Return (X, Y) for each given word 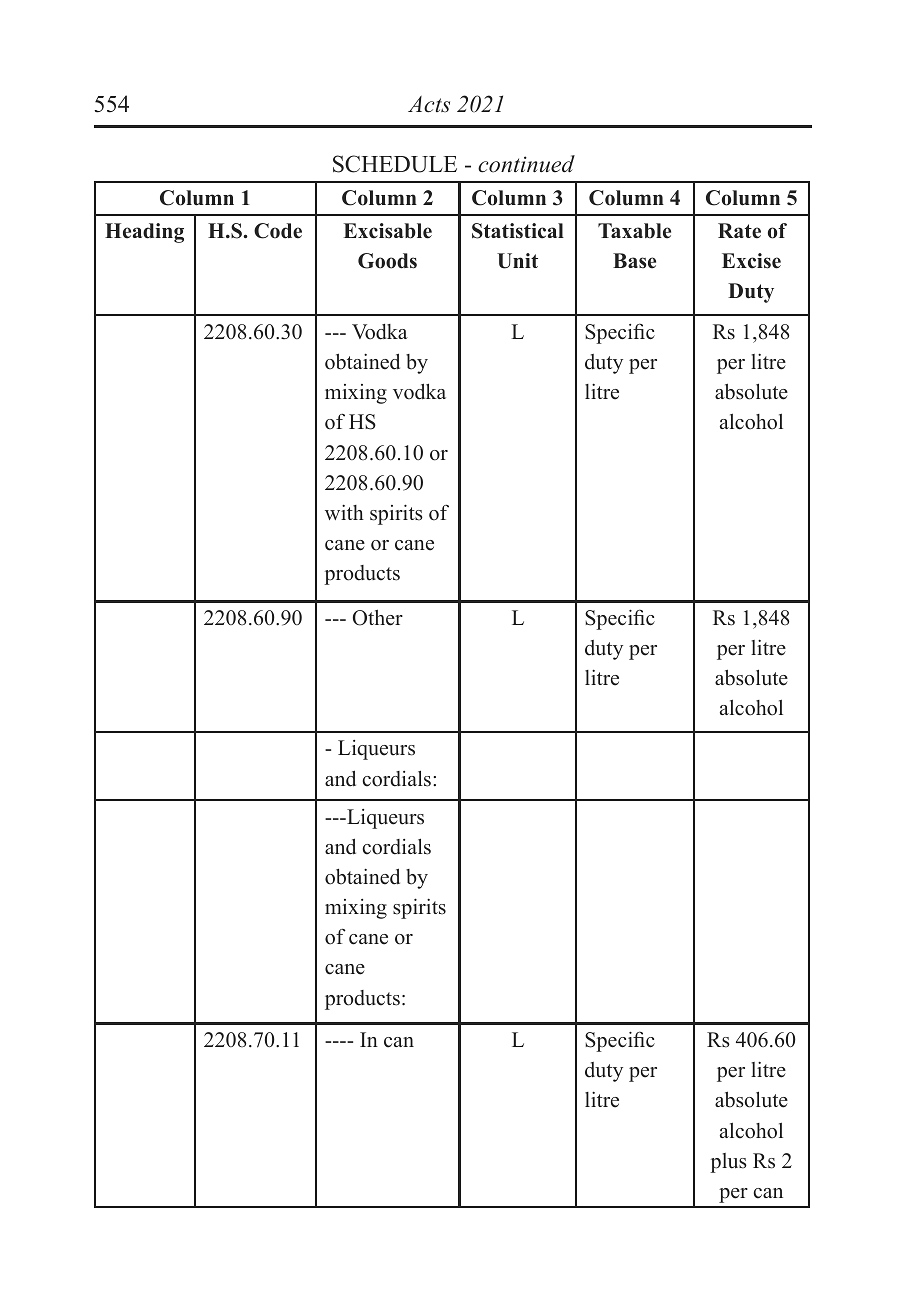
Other (378, 617)
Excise (751, 261)
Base (634, 261)
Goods (387, 261)
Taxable (634, 231)
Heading (144, 233)
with (344, 512)
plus (728, 1163)
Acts (429, 104)
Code (278, 231)
